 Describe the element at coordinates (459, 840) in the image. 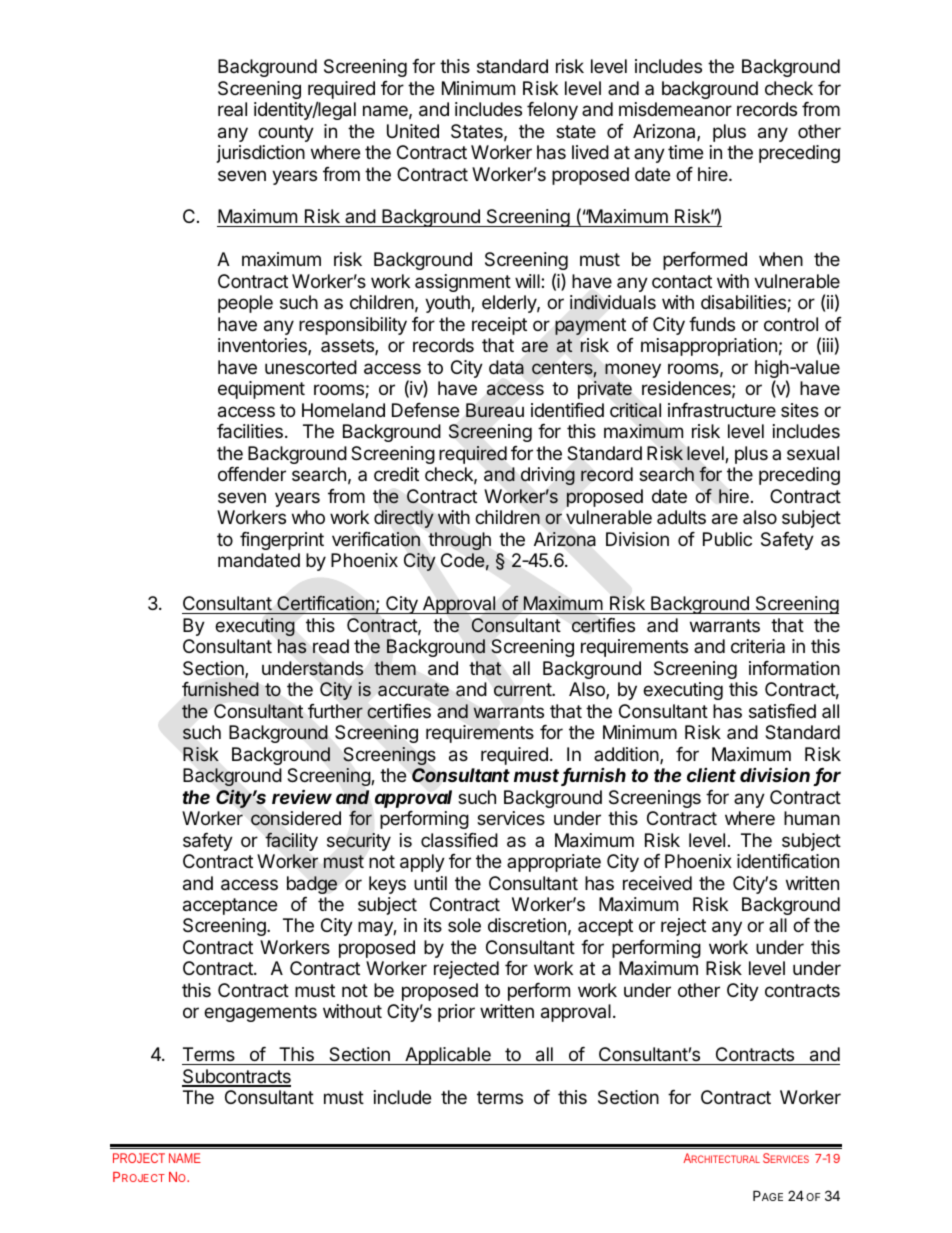

I see `classified` at that location.
